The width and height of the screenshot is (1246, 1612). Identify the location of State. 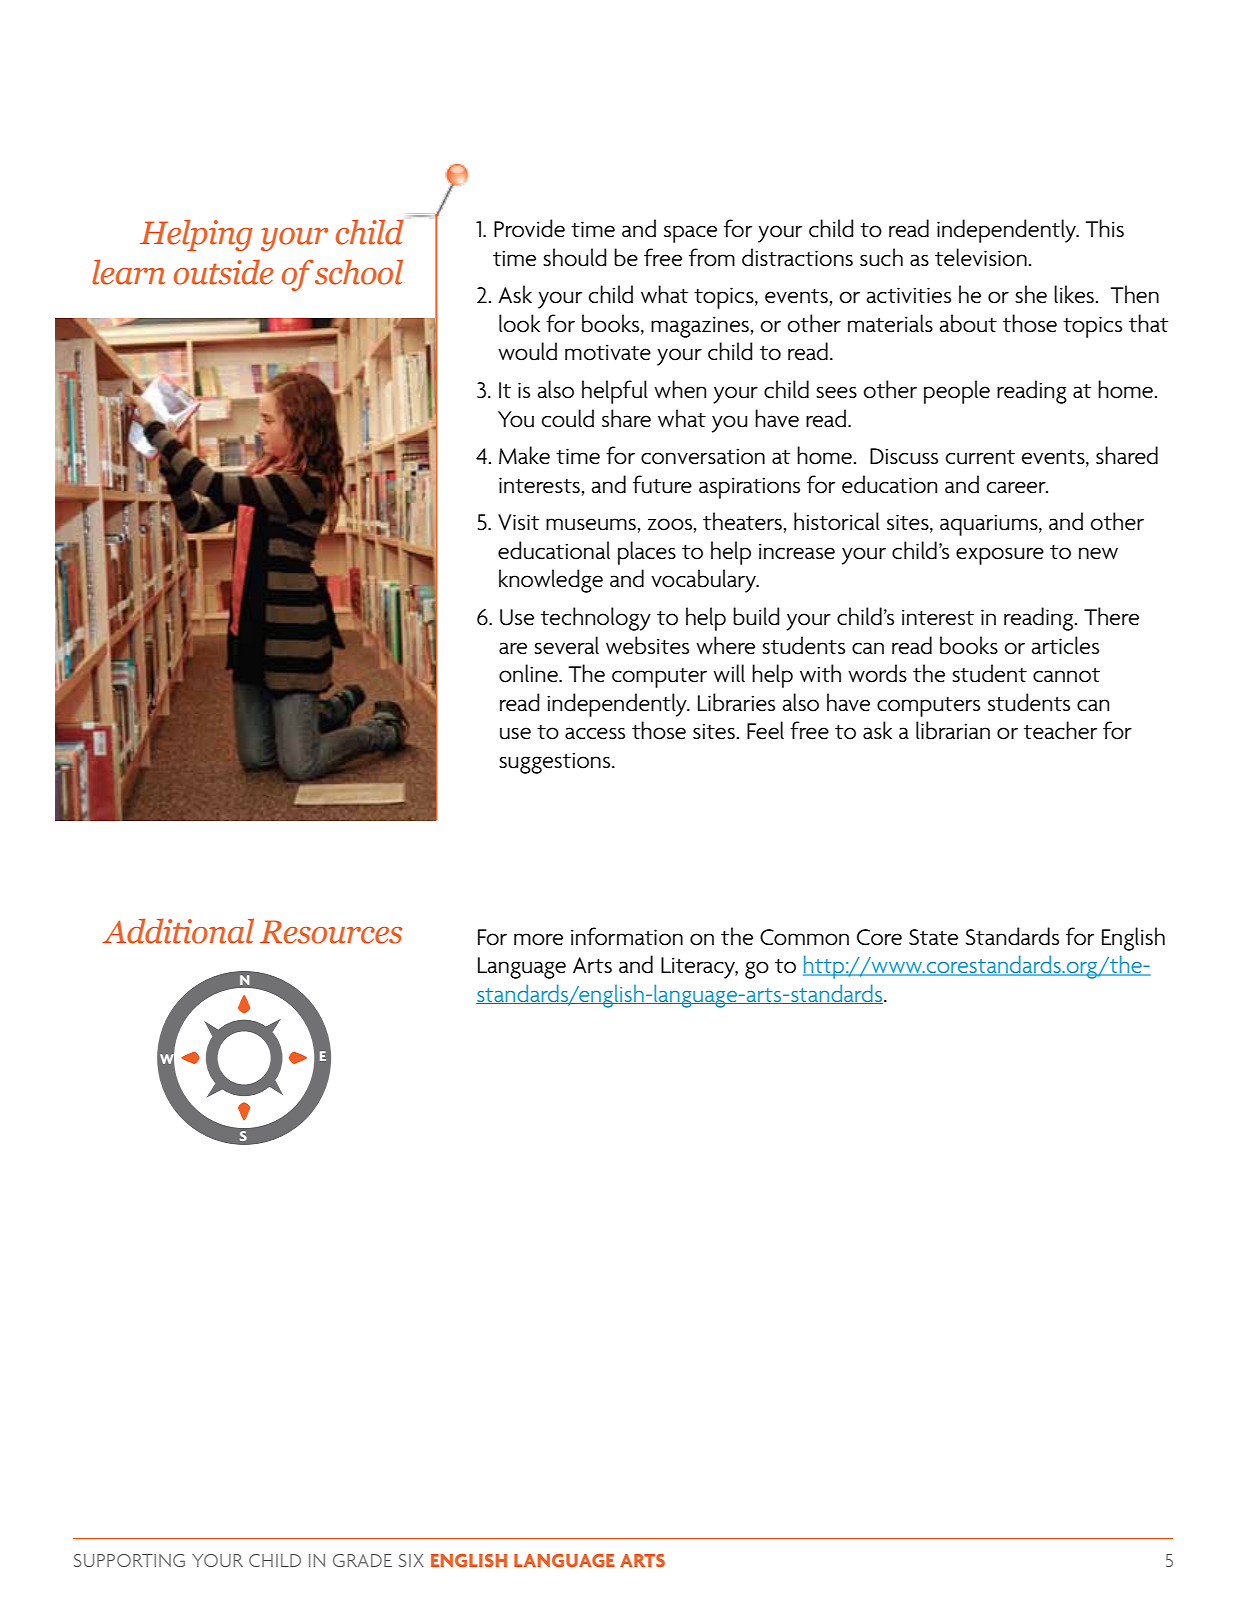
(933, 937).
